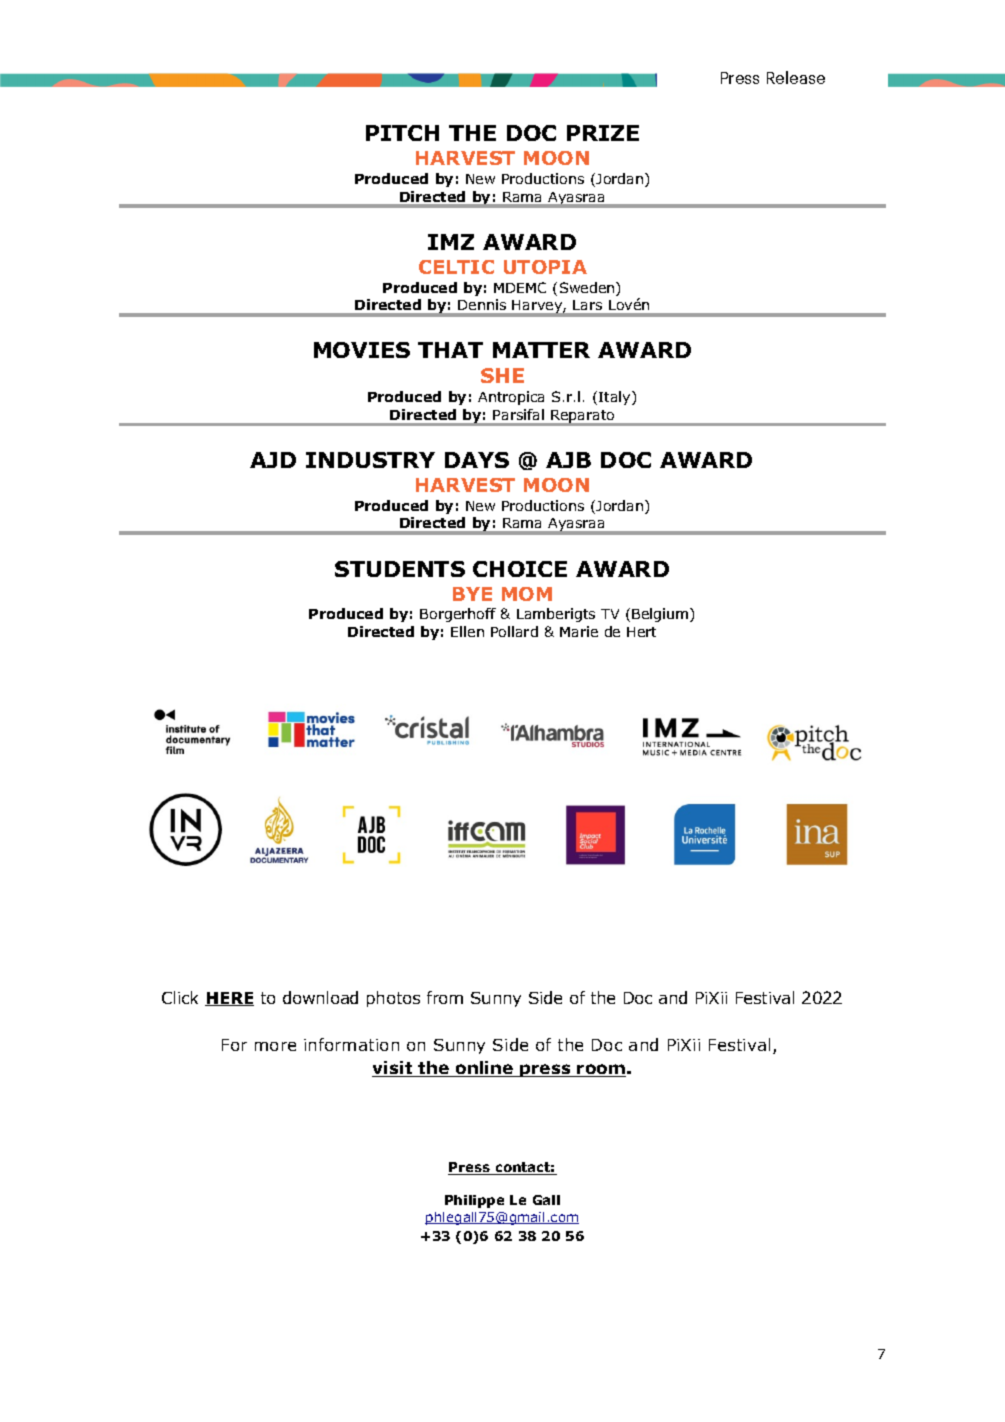 This page has width=1005, height=1422. What do you see at coordinates (616, 398) in the page?
I see `Italy` at bounding box center [616, 398].
